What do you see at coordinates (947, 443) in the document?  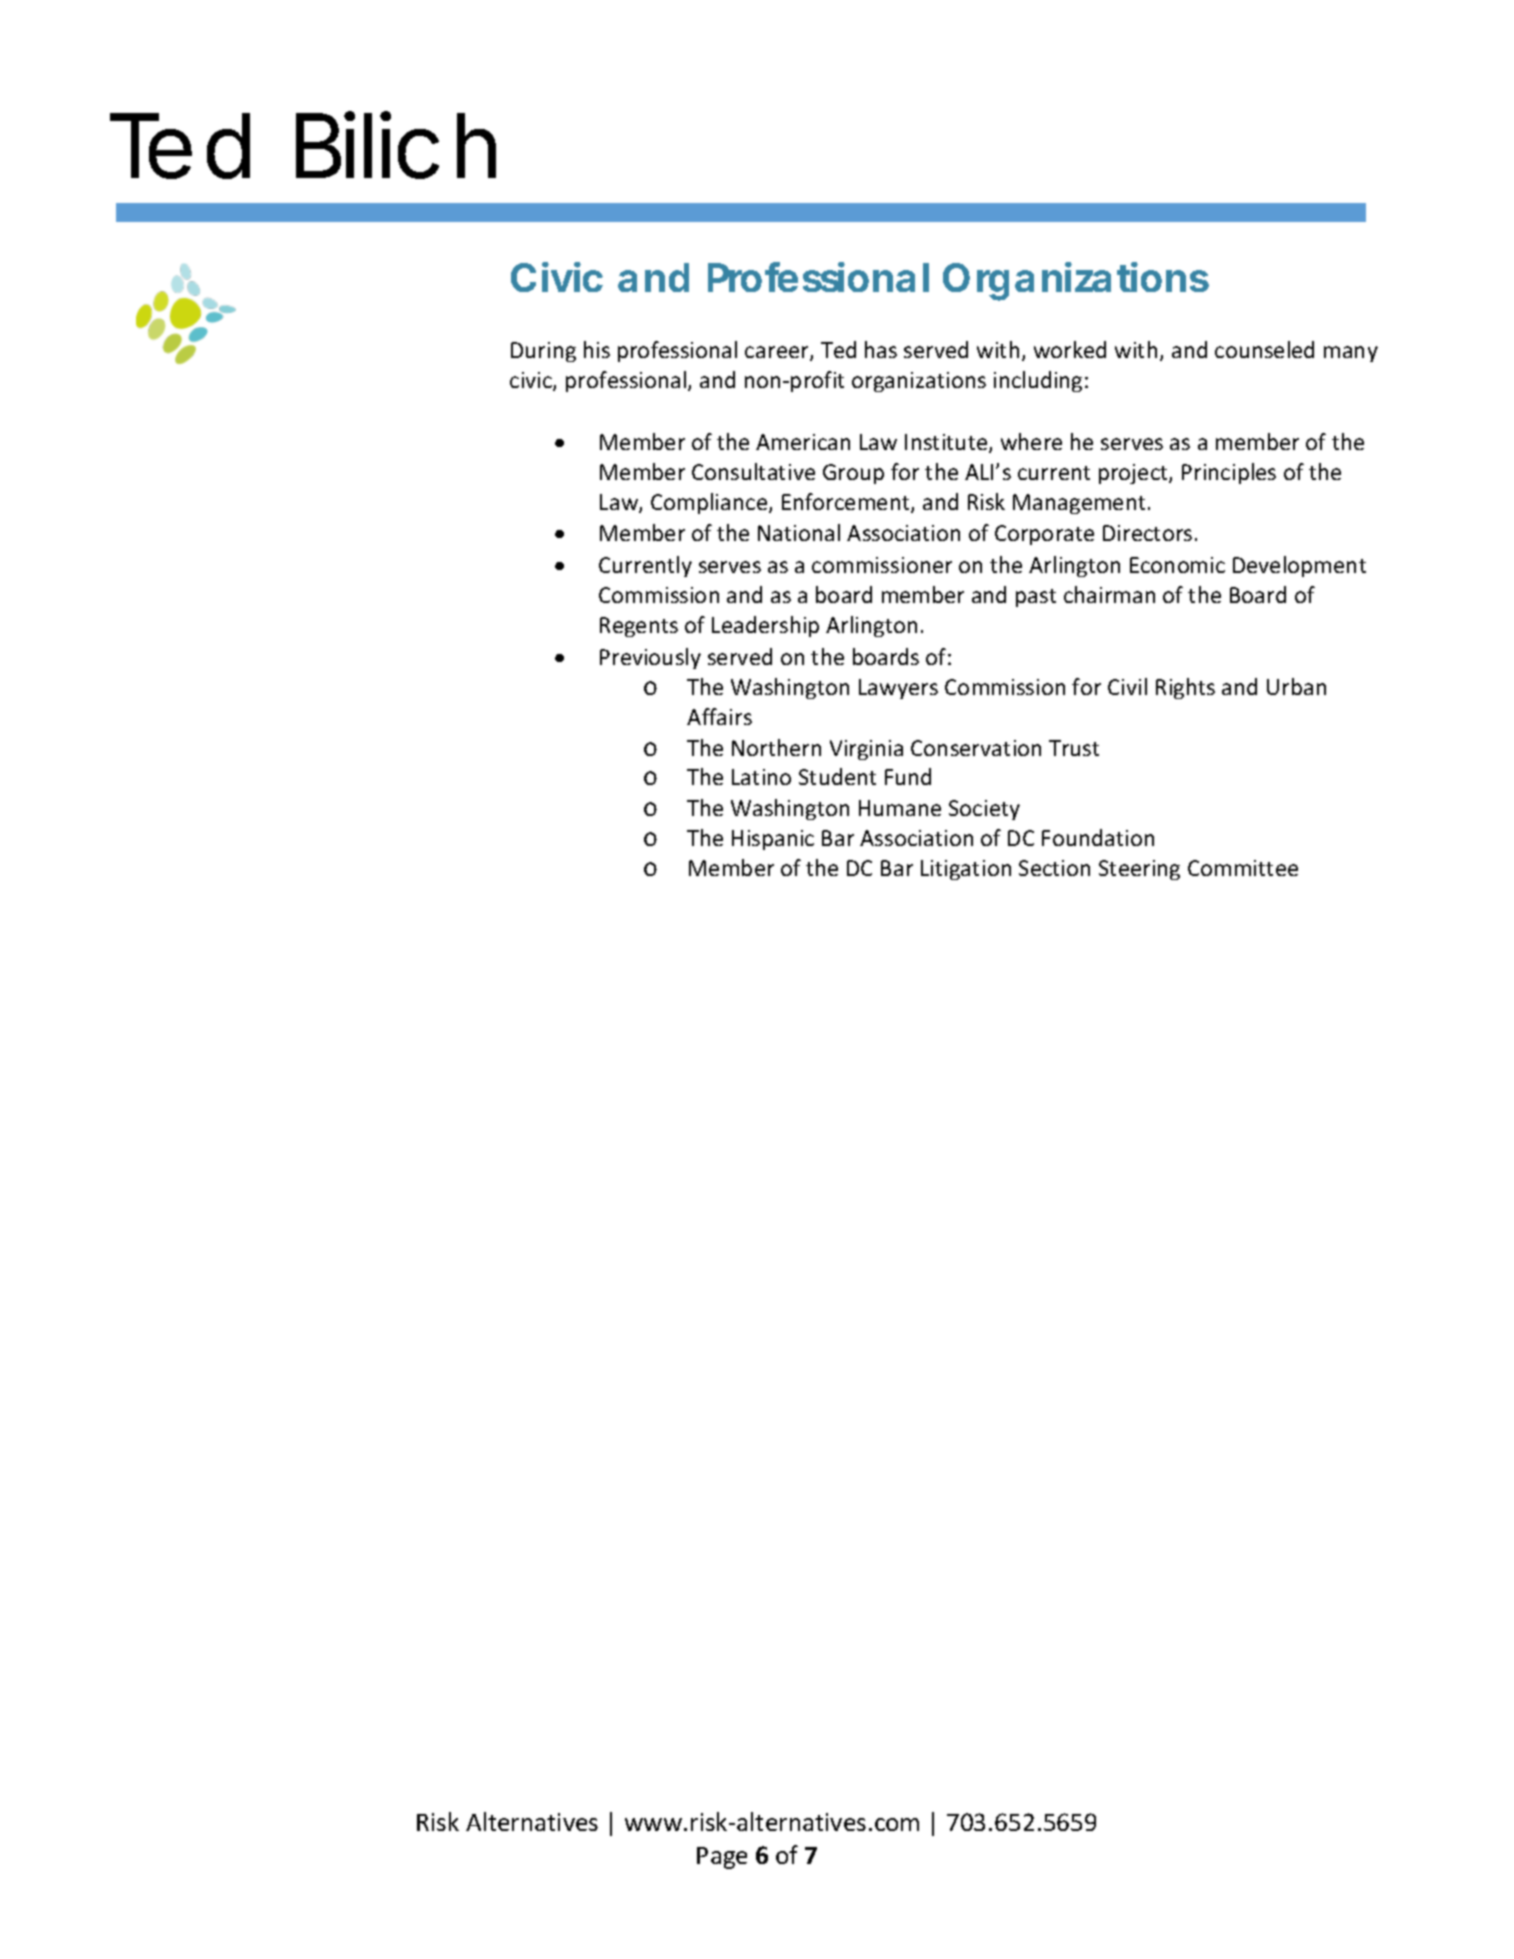 I see `Institute` at bounding box center [947, 443].
